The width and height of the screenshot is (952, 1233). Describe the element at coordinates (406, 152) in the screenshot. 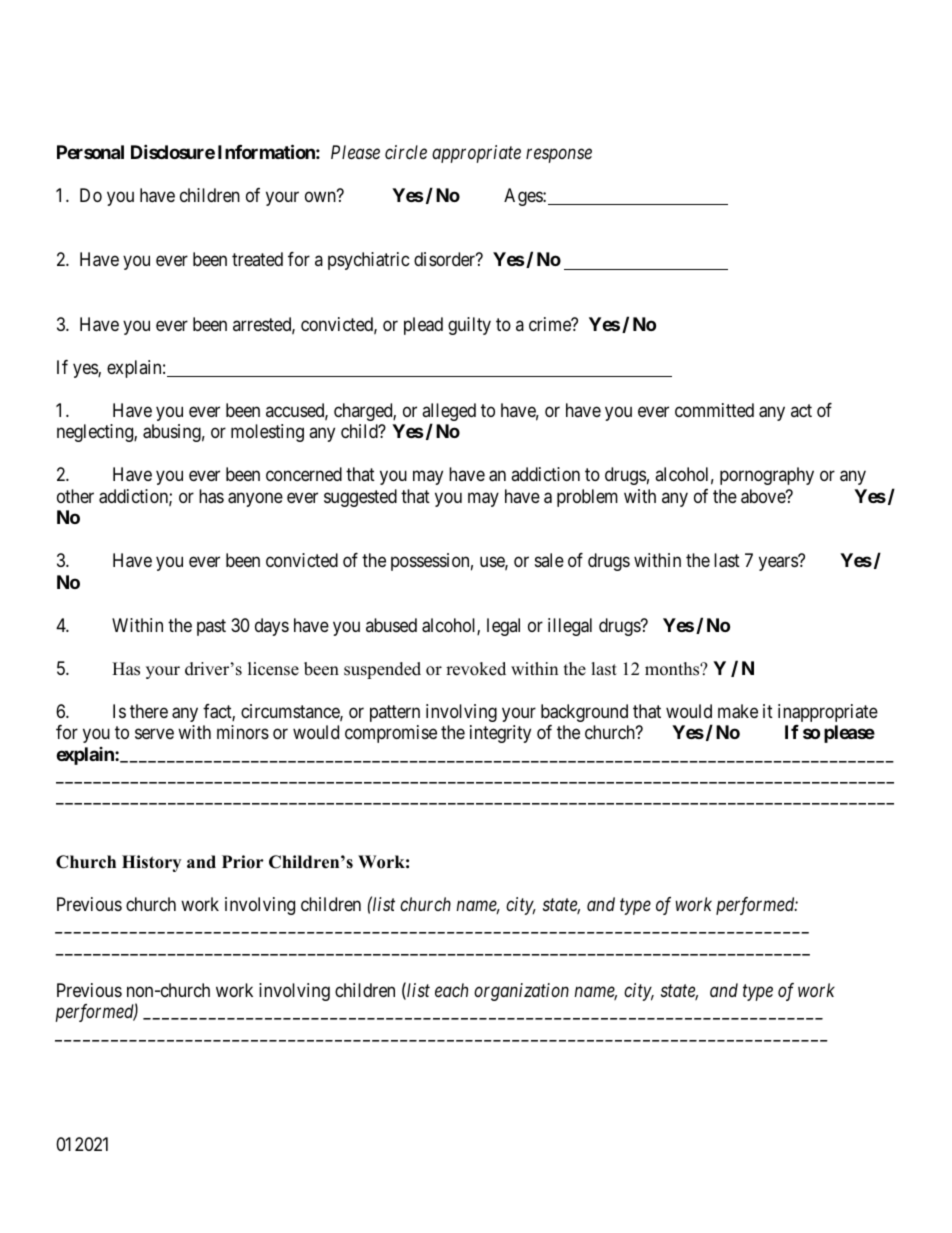

I see `circle` at that location.
